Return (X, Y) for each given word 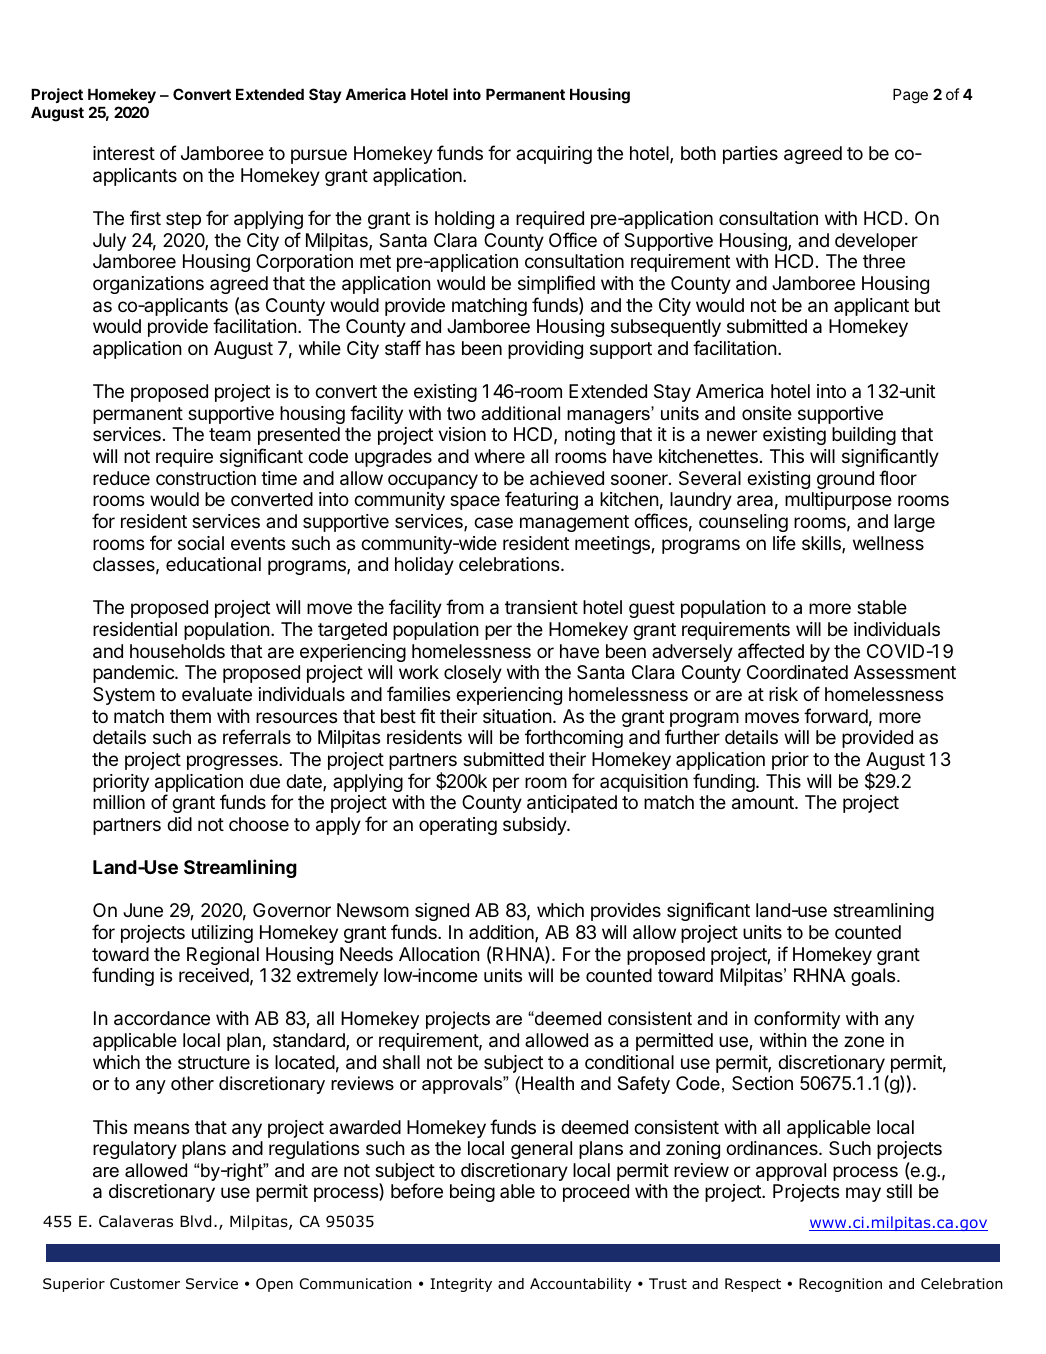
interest (124, 153)
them (190, 716)
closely (473, 674)
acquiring (554, 155)
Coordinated (797, 672)
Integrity (461, 1285)
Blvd (195, 1221)
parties (750, 155)
